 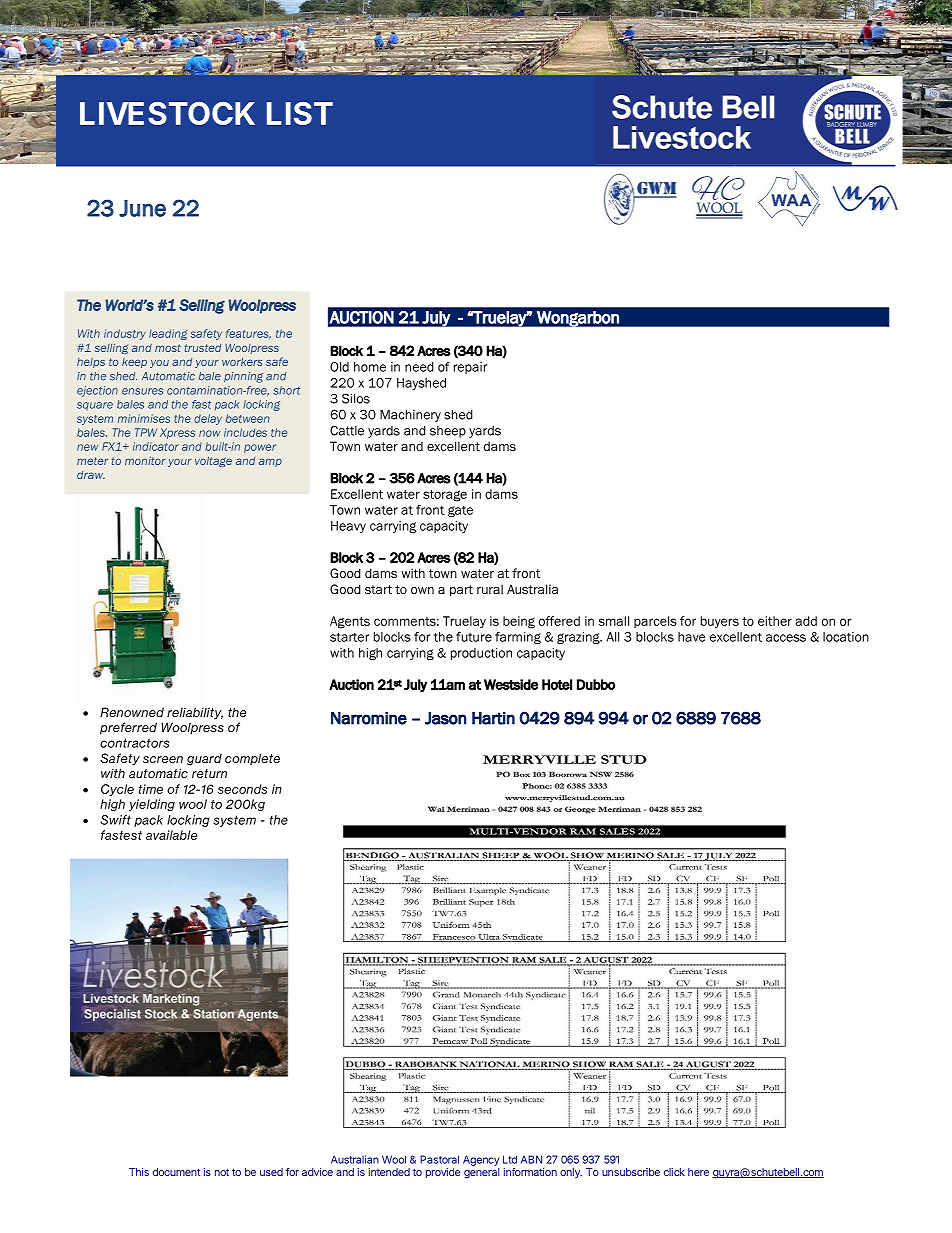 I want to click on reliability, so click(x=195, y=713).
